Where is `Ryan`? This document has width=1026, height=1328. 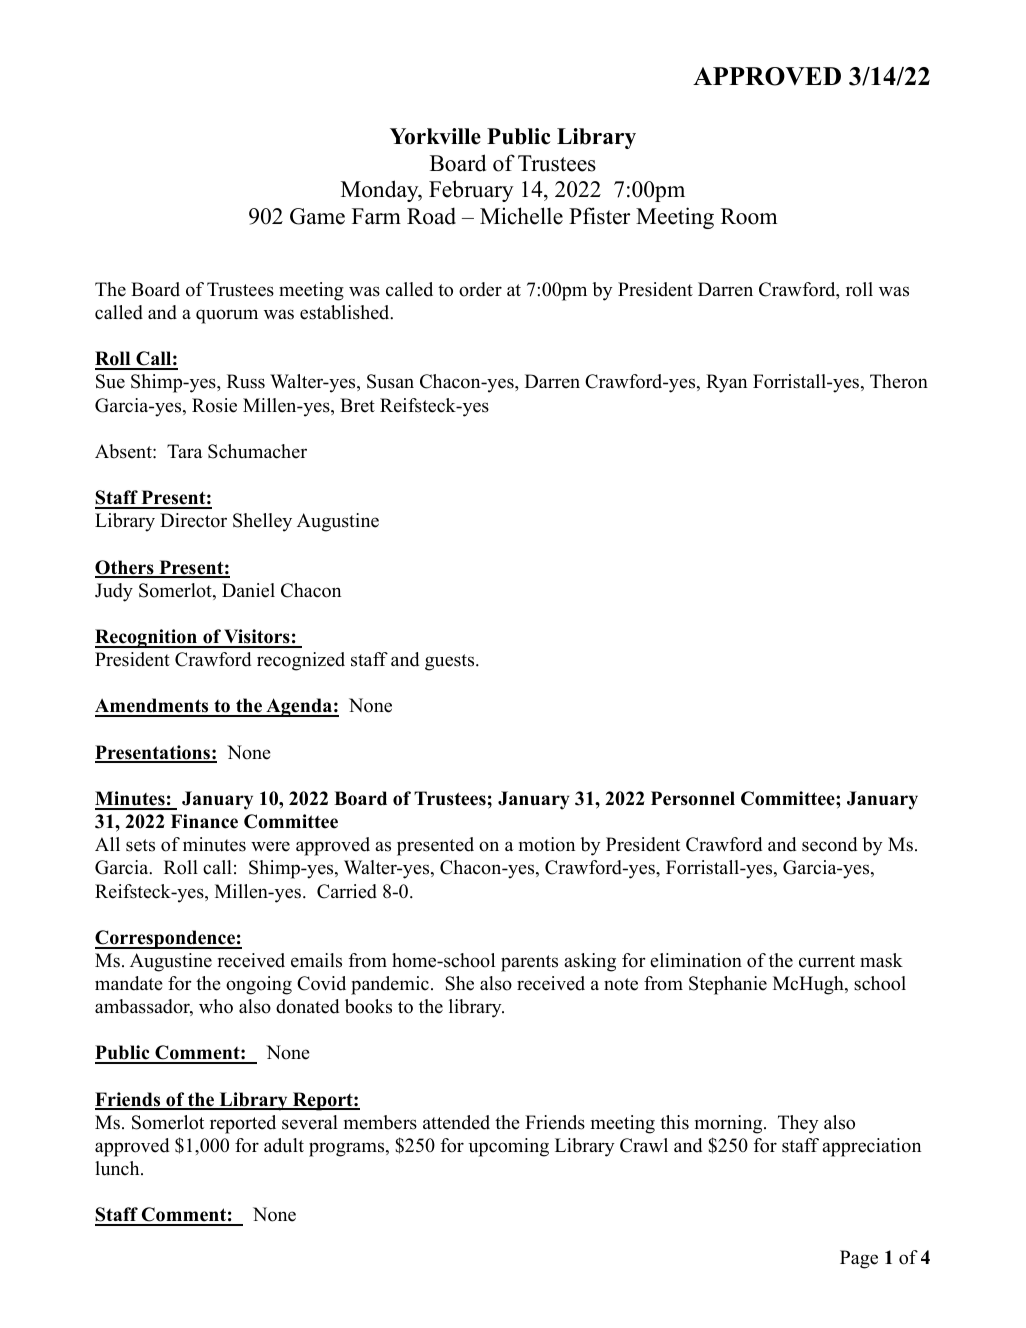
Ryan is located at coordinates (726, 383).
